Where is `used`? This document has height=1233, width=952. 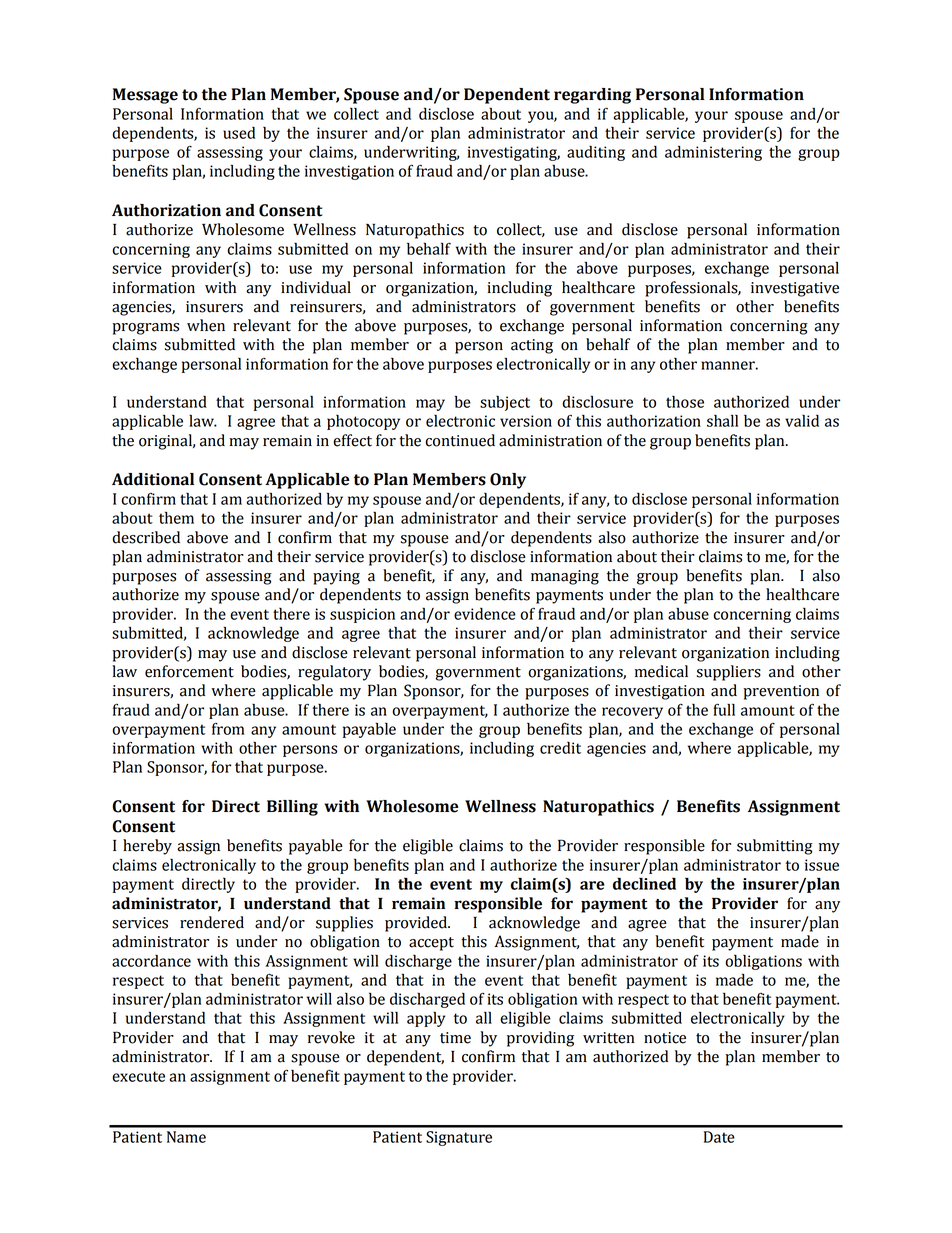
used is located at coordinates (239, 133).
